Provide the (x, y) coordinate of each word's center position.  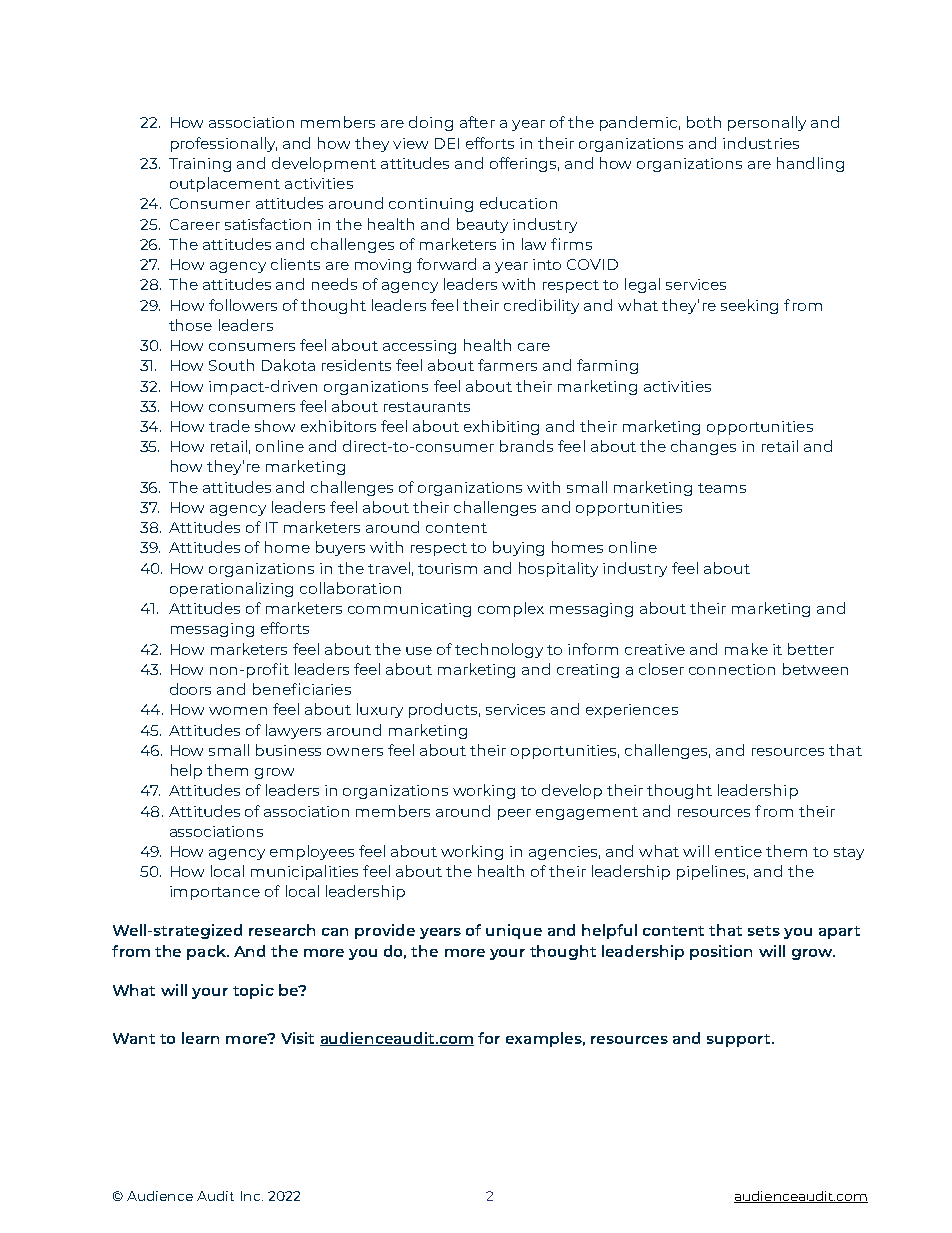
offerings (524, 164)
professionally (224, 144)
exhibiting (501, 427)
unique (514, 931)
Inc (252, 1196)
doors (190, 689)
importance (215, 893)
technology (499, 650)
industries (761, 143)
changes (703, 447)
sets (764, 931)
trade (229, 426)
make (746, 649)
